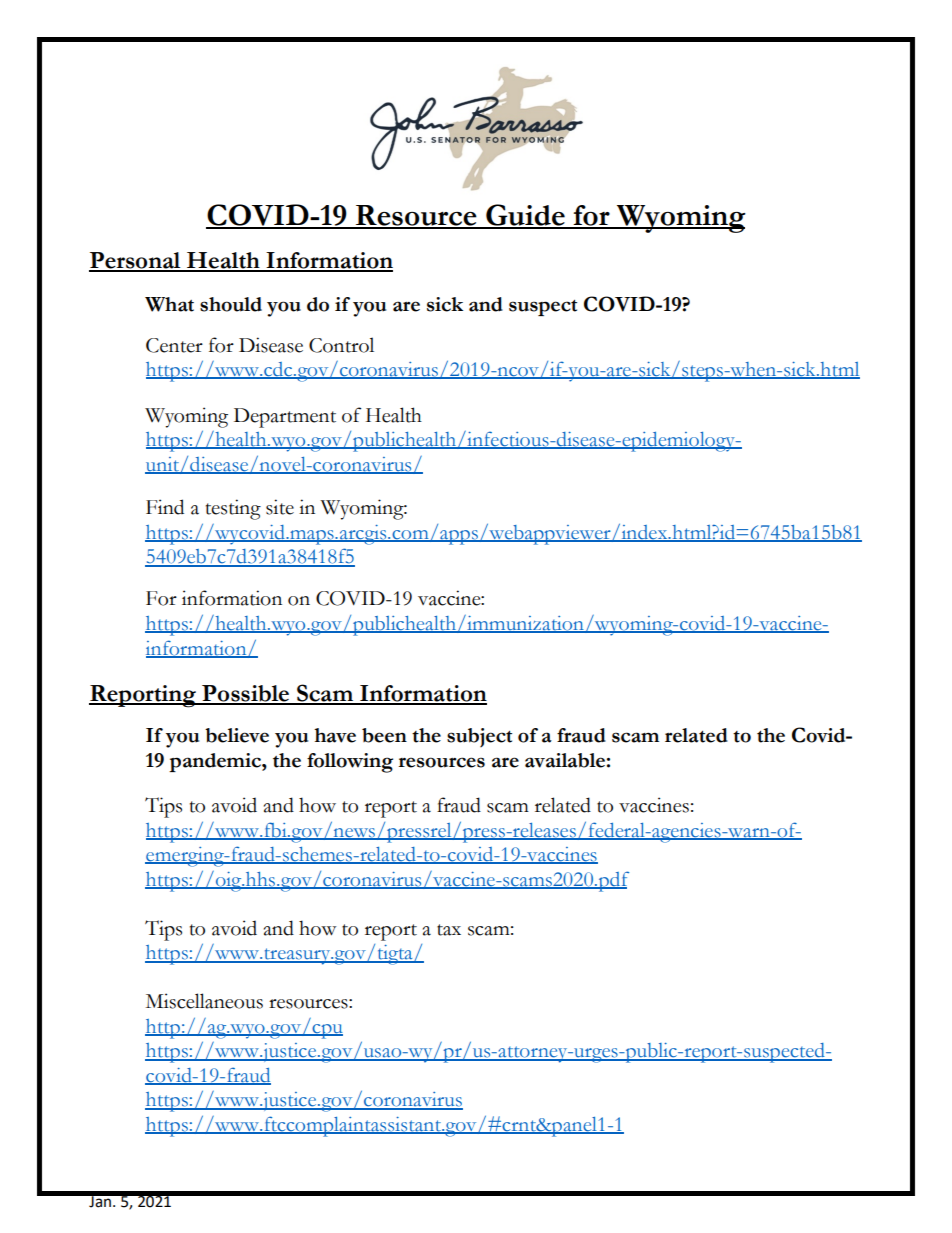  I want to click on testing, so click(233, 509).
